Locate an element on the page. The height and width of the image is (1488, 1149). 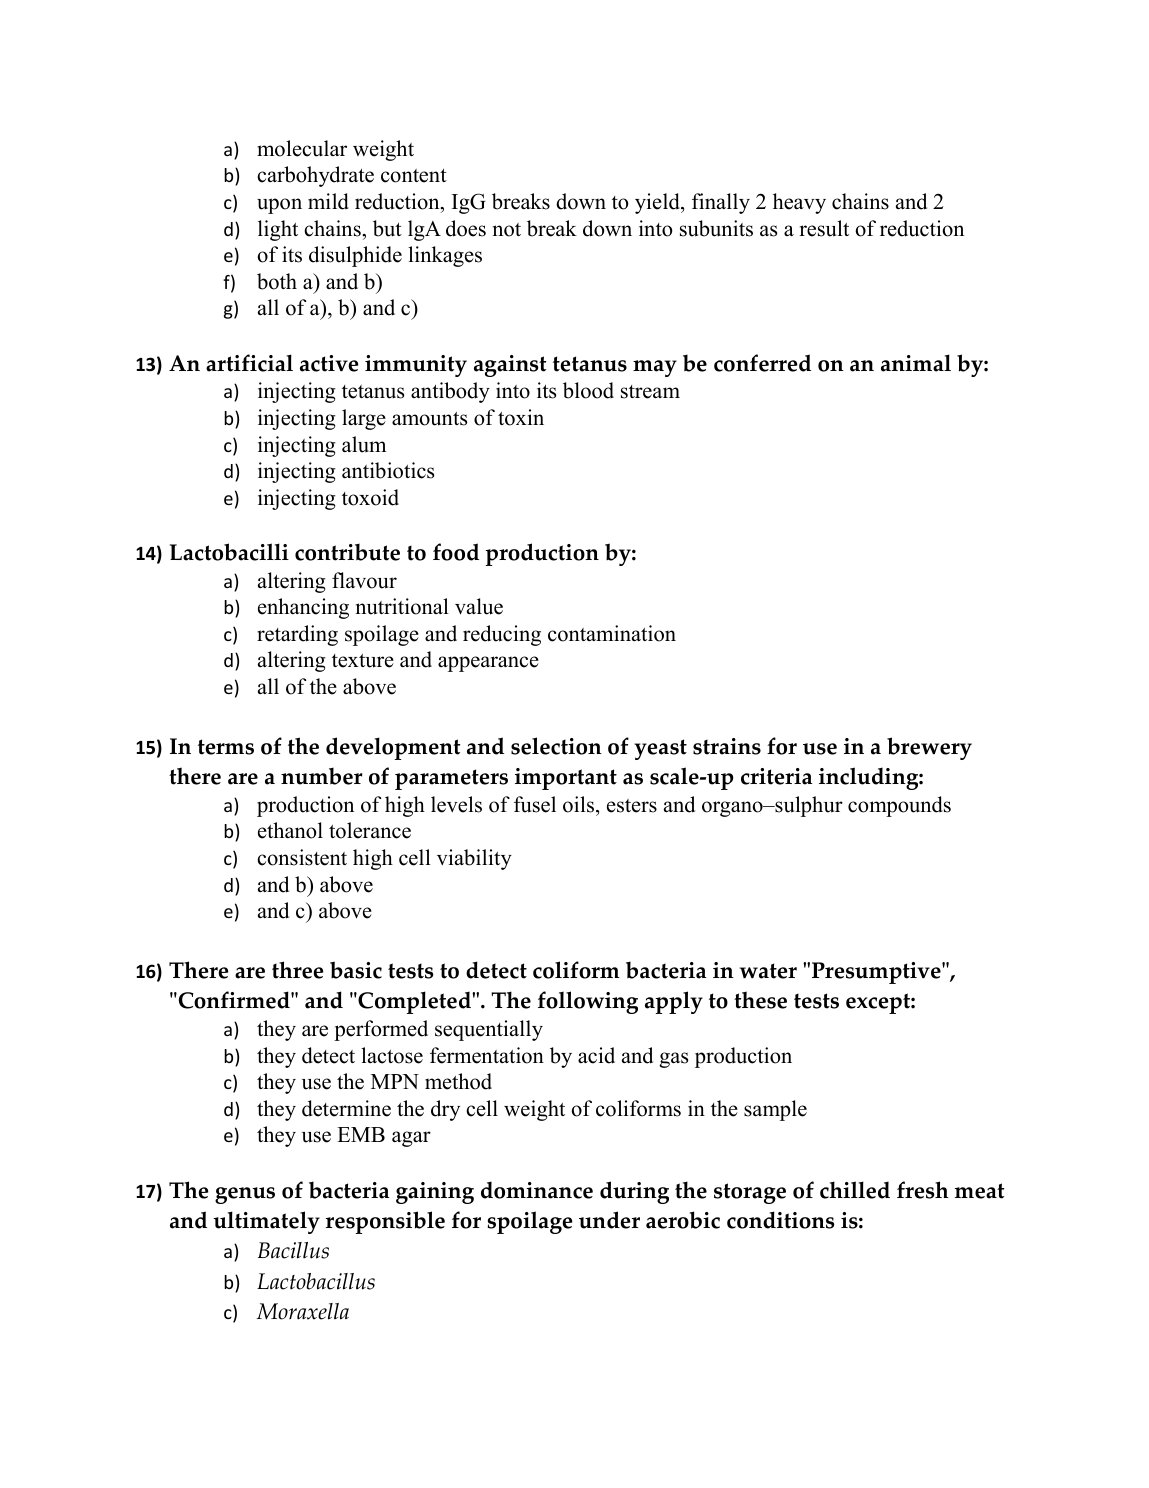
animal is located at coordinates (916, 363).
